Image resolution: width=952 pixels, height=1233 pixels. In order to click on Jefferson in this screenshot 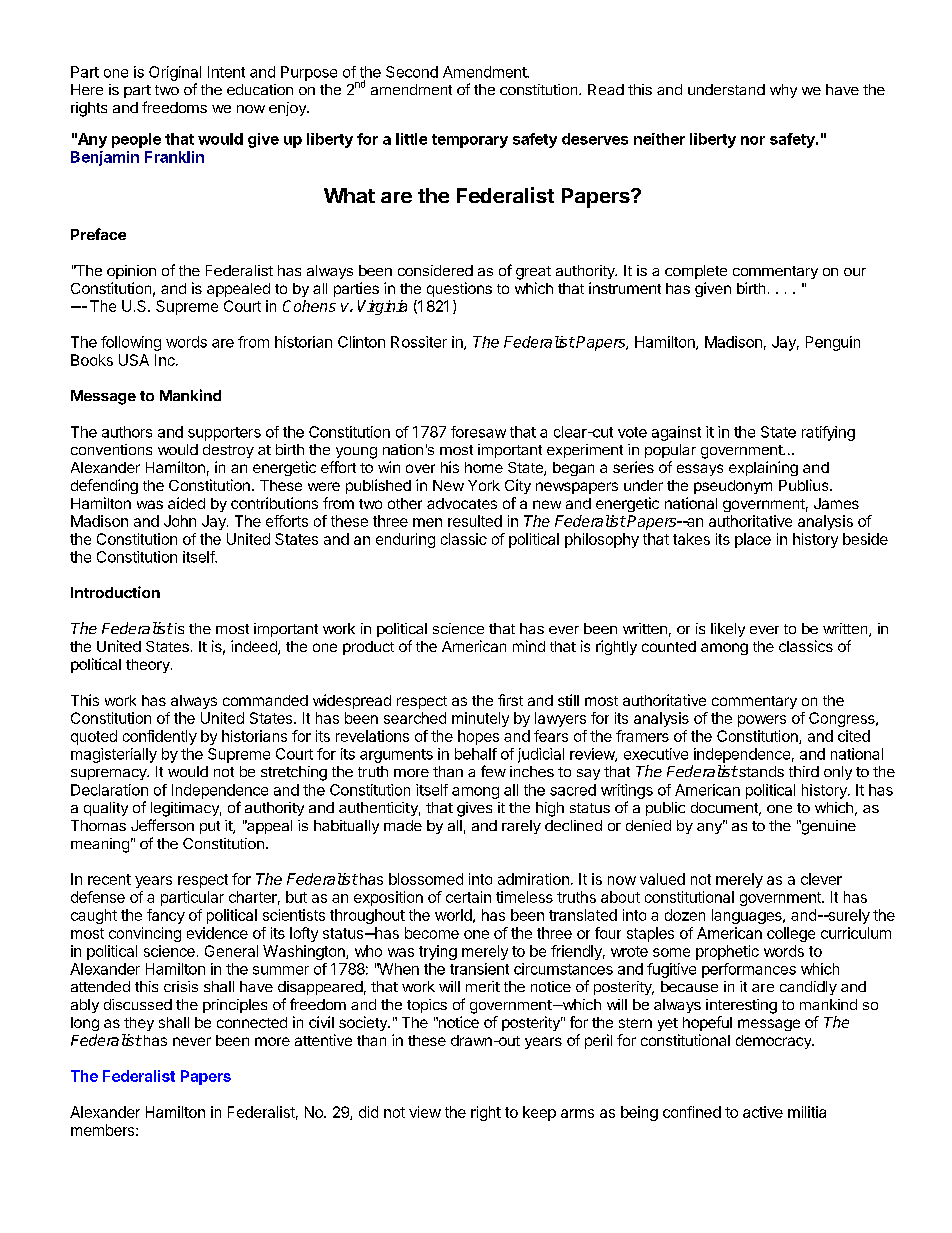, I will do `click(162, 825)`.
